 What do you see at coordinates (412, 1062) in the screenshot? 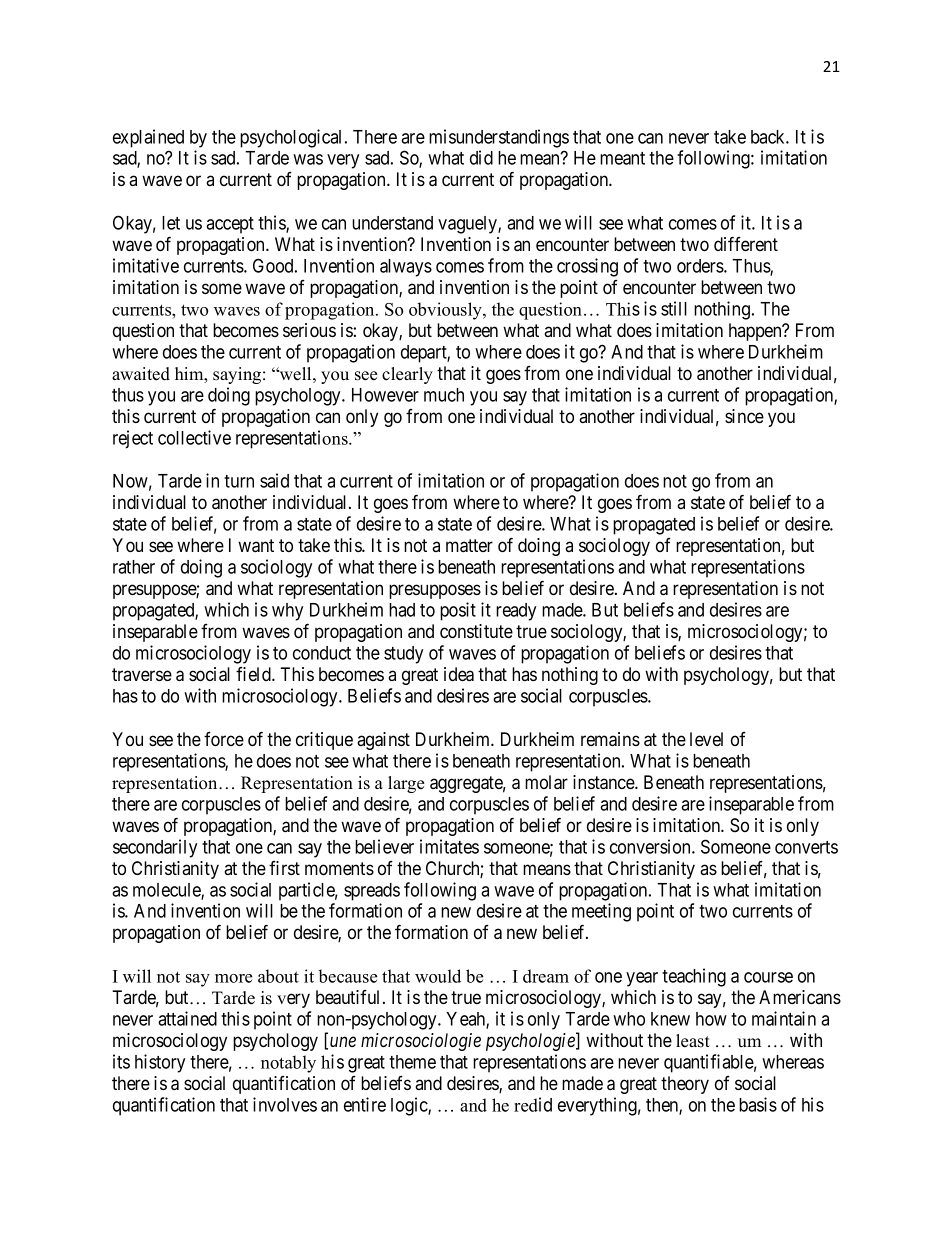
I see `theme` at bounding box center [412, 1062].
